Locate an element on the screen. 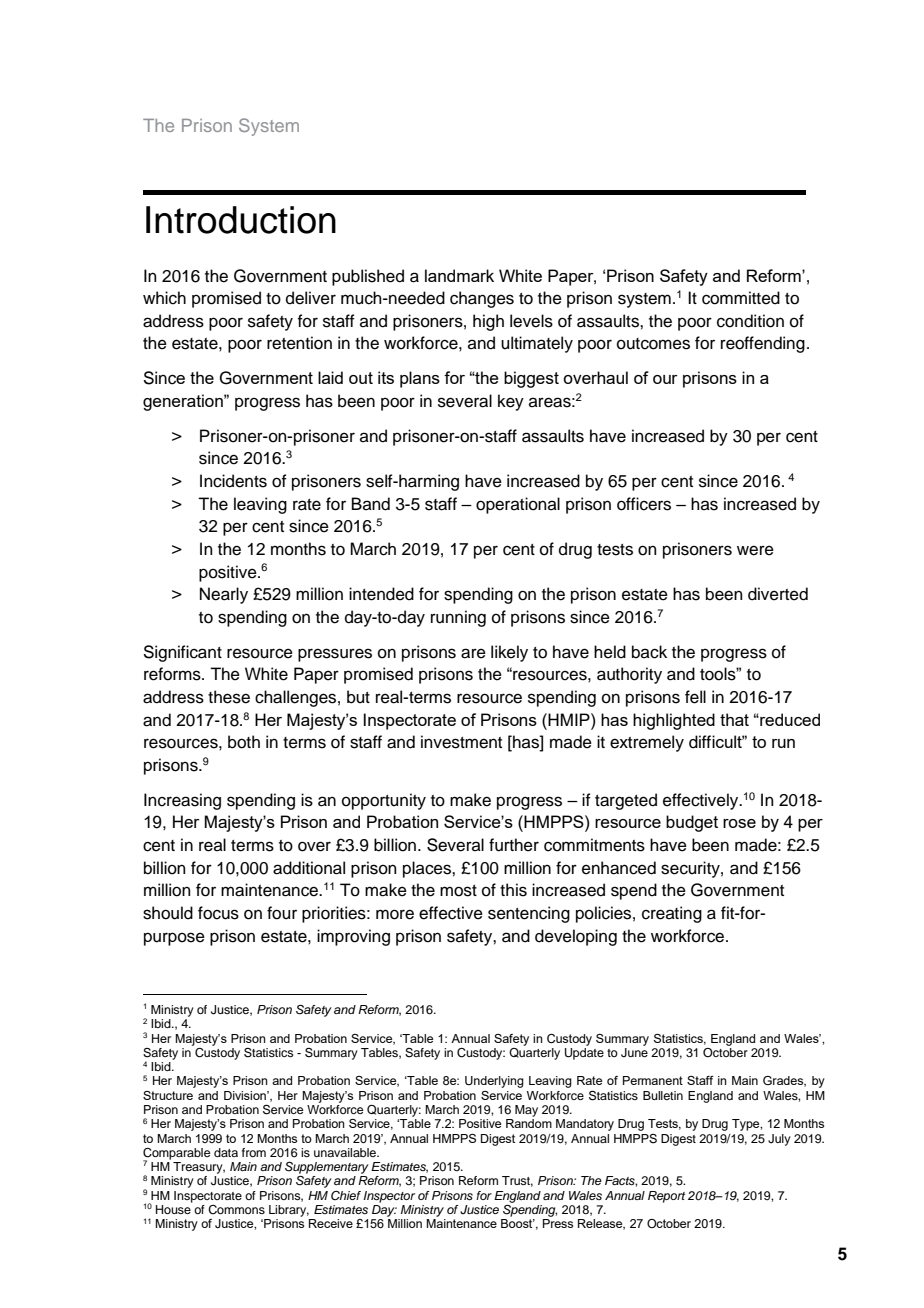  Report is located at coordinates (666, 1197).
